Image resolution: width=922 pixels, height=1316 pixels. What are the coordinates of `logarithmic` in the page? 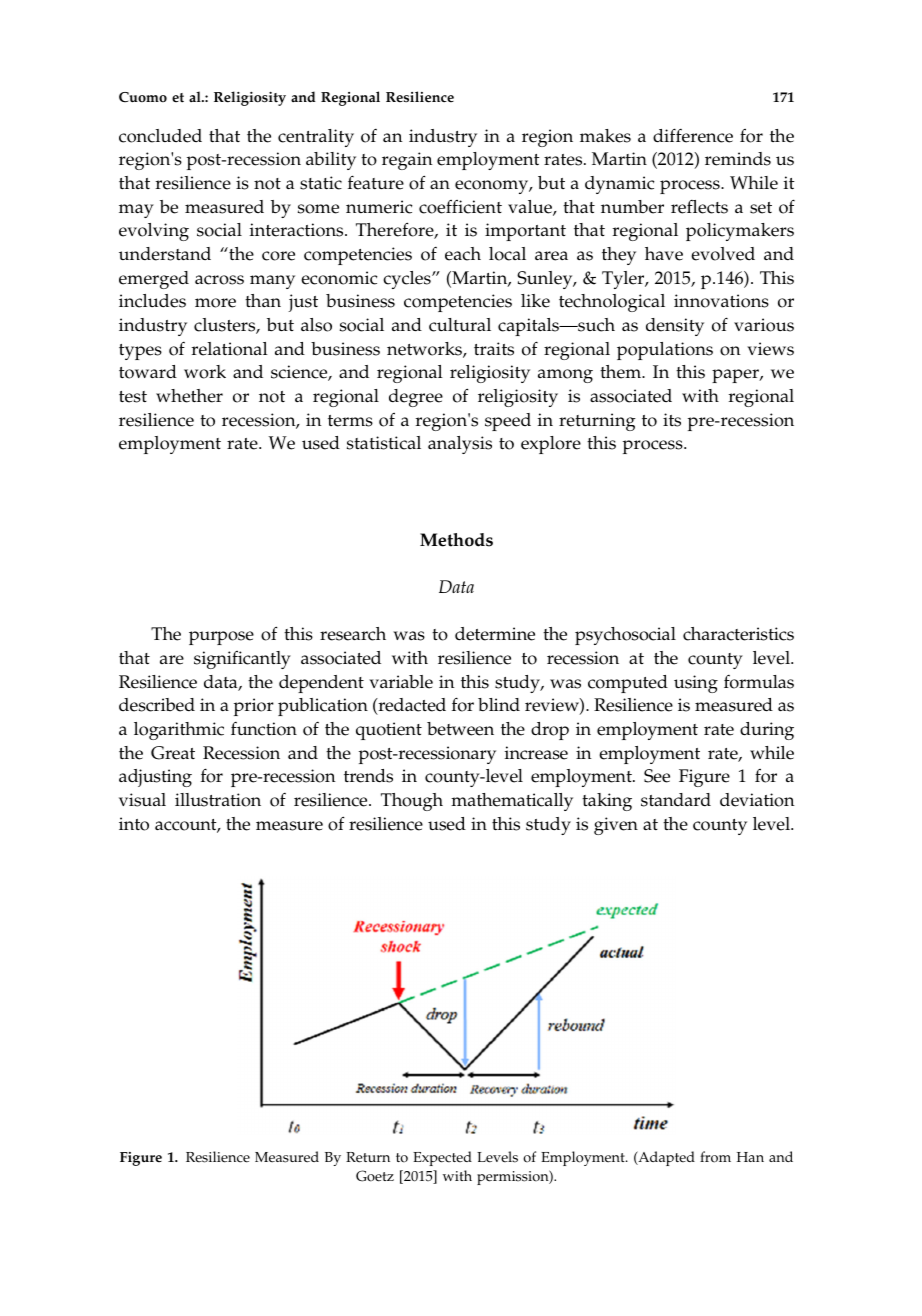 It's located at (179, 731).
